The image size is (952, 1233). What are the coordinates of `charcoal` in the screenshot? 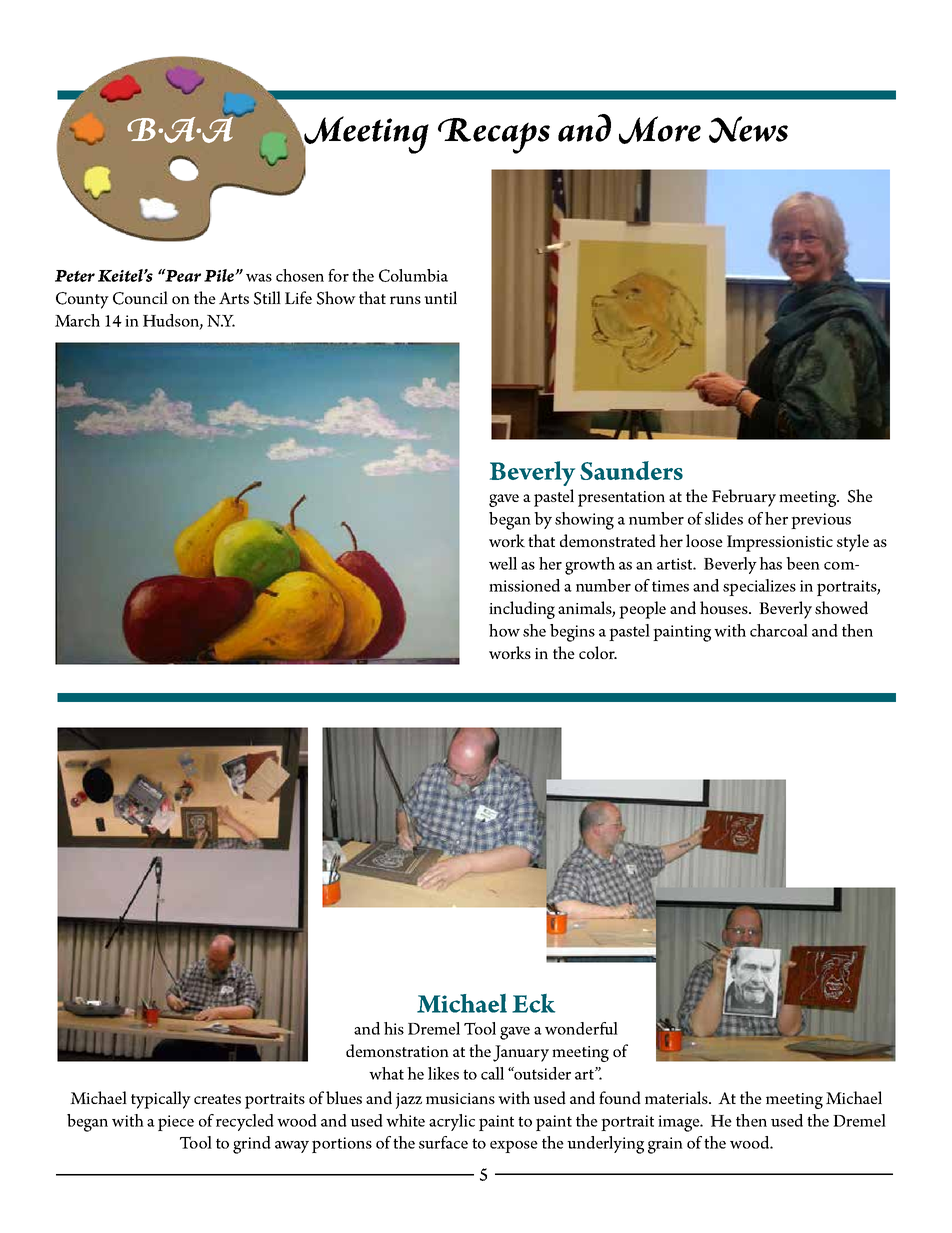 It's located at (779, 630).
